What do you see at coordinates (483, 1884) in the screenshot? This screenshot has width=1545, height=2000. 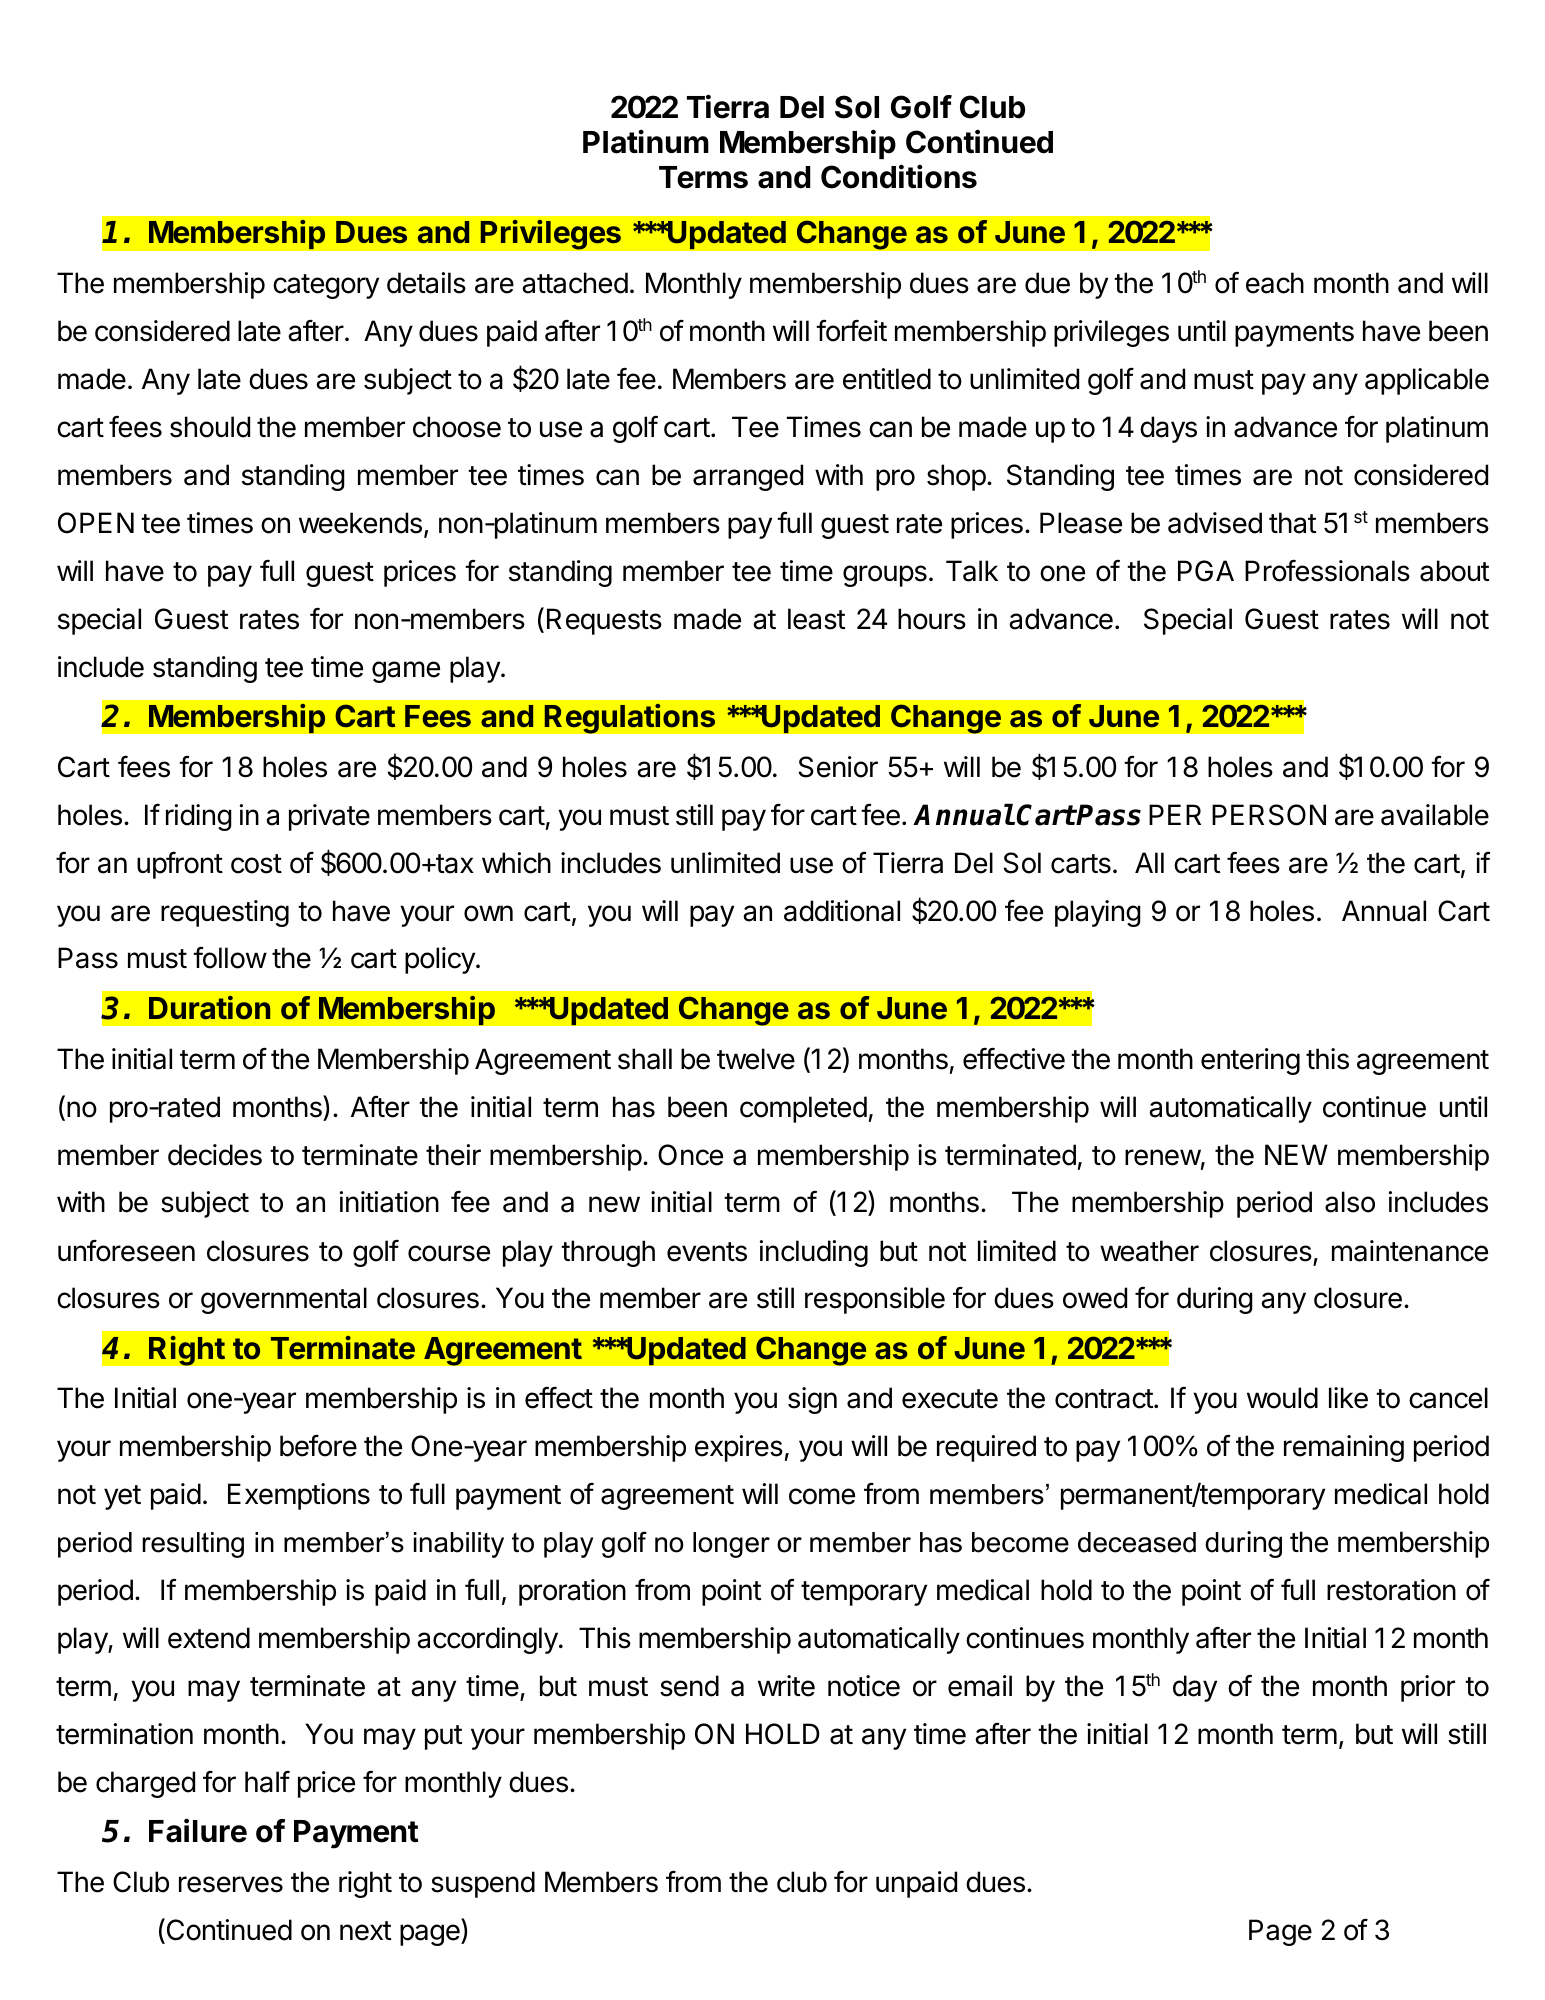 I see `suspend` at bounding box center [483, 1884].
